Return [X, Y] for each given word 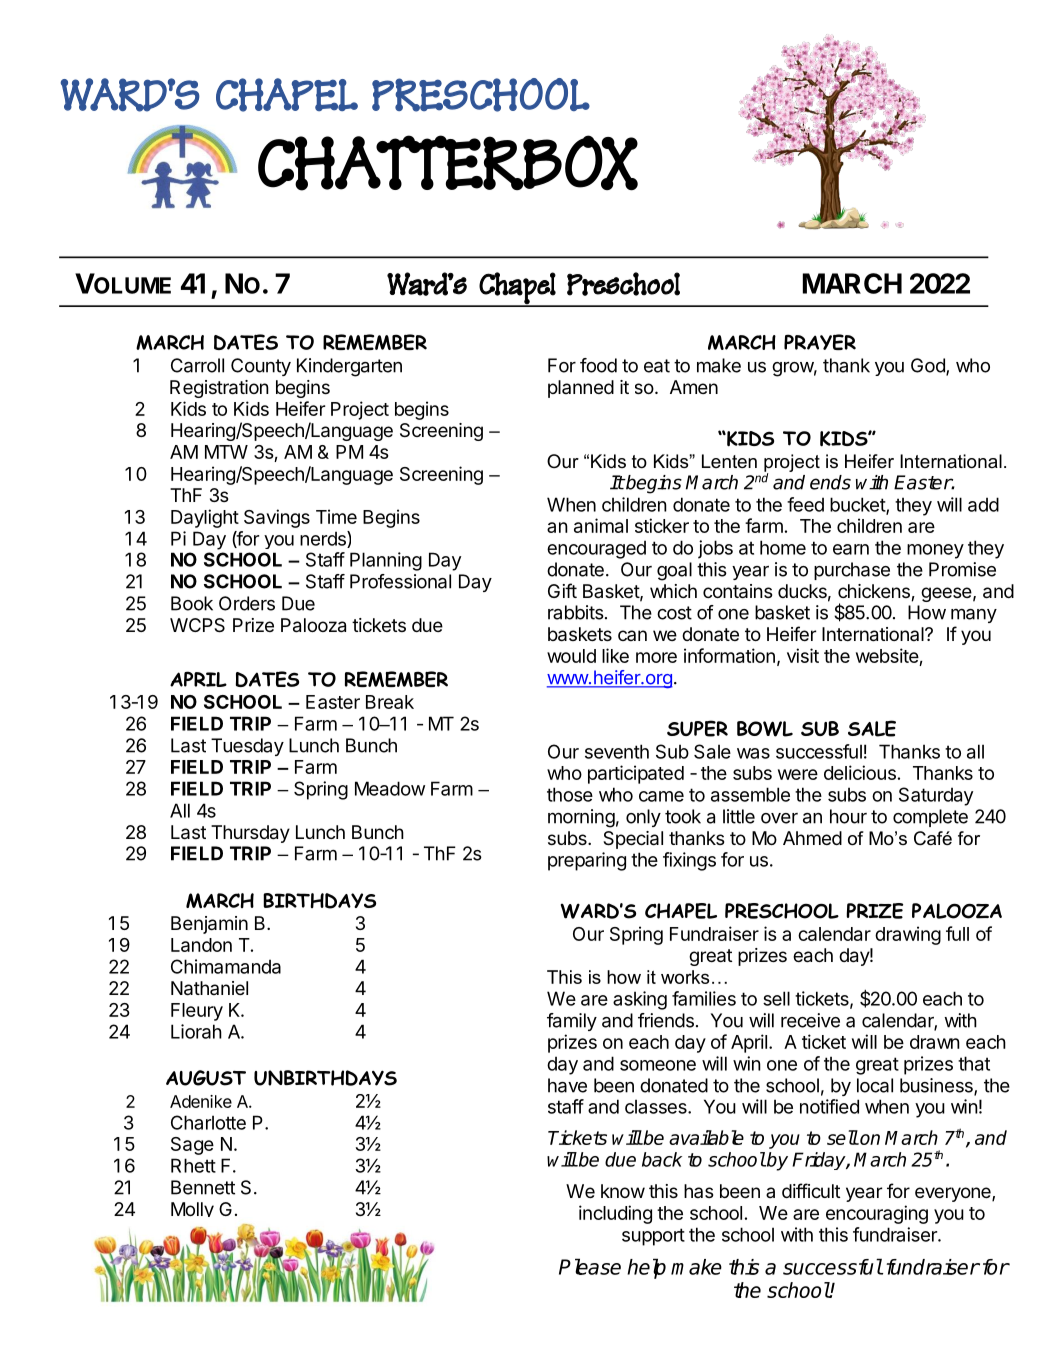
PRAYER [820, 342]
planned [581, 389]
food [598, 365]
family [572, 1022]
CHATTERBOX [448, 163]
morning [581, 818]
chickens [874, 591]
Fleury [197, 1012]
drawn [935, 1042]
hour [848, 816]
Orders [247, 603]
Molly [192, 1209]
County [261, 367]
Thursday [250, 834]
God [929, 366]
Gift [562, 590]
